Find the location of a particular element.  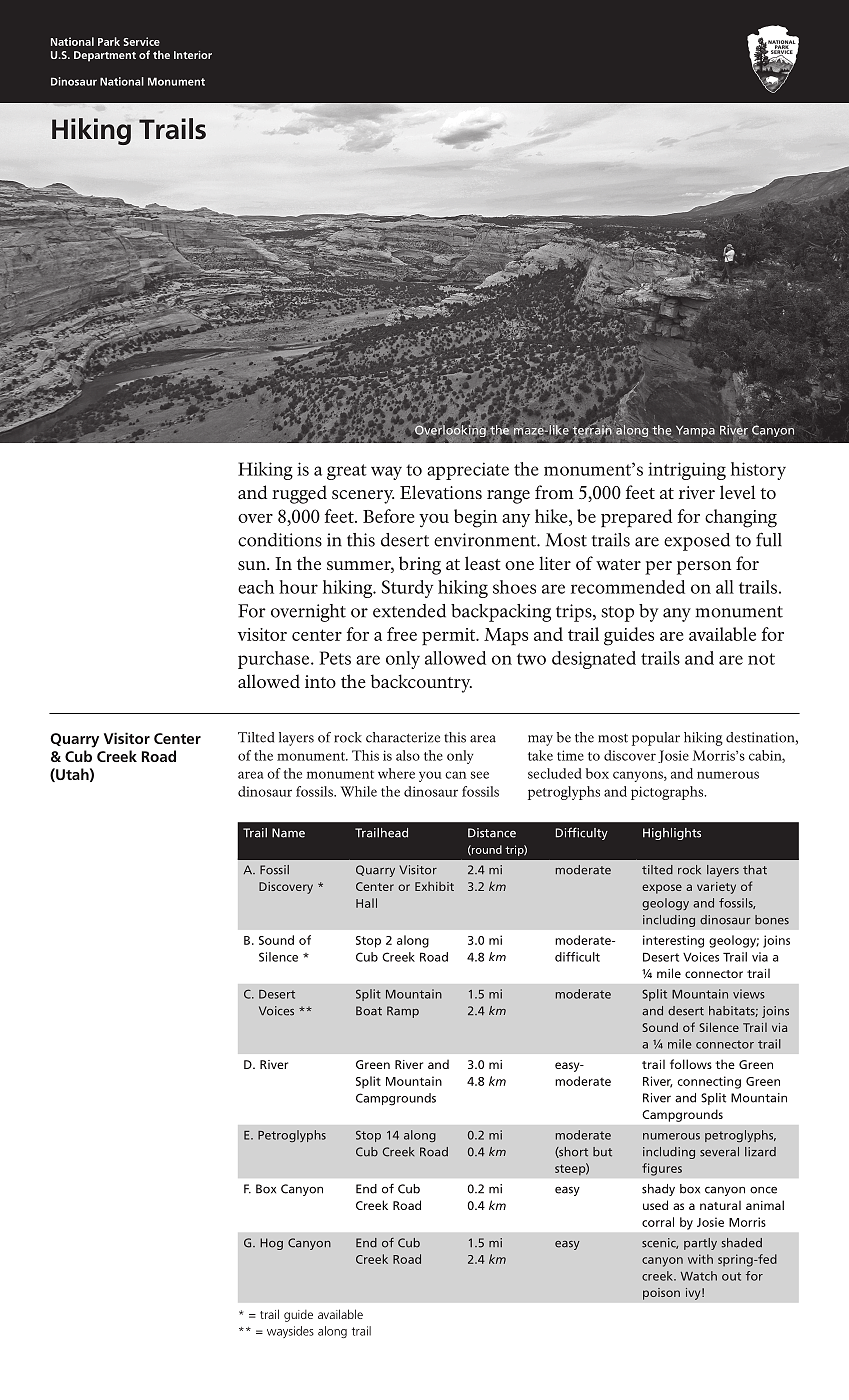

backcountry is located at coordinates (421, 683).
